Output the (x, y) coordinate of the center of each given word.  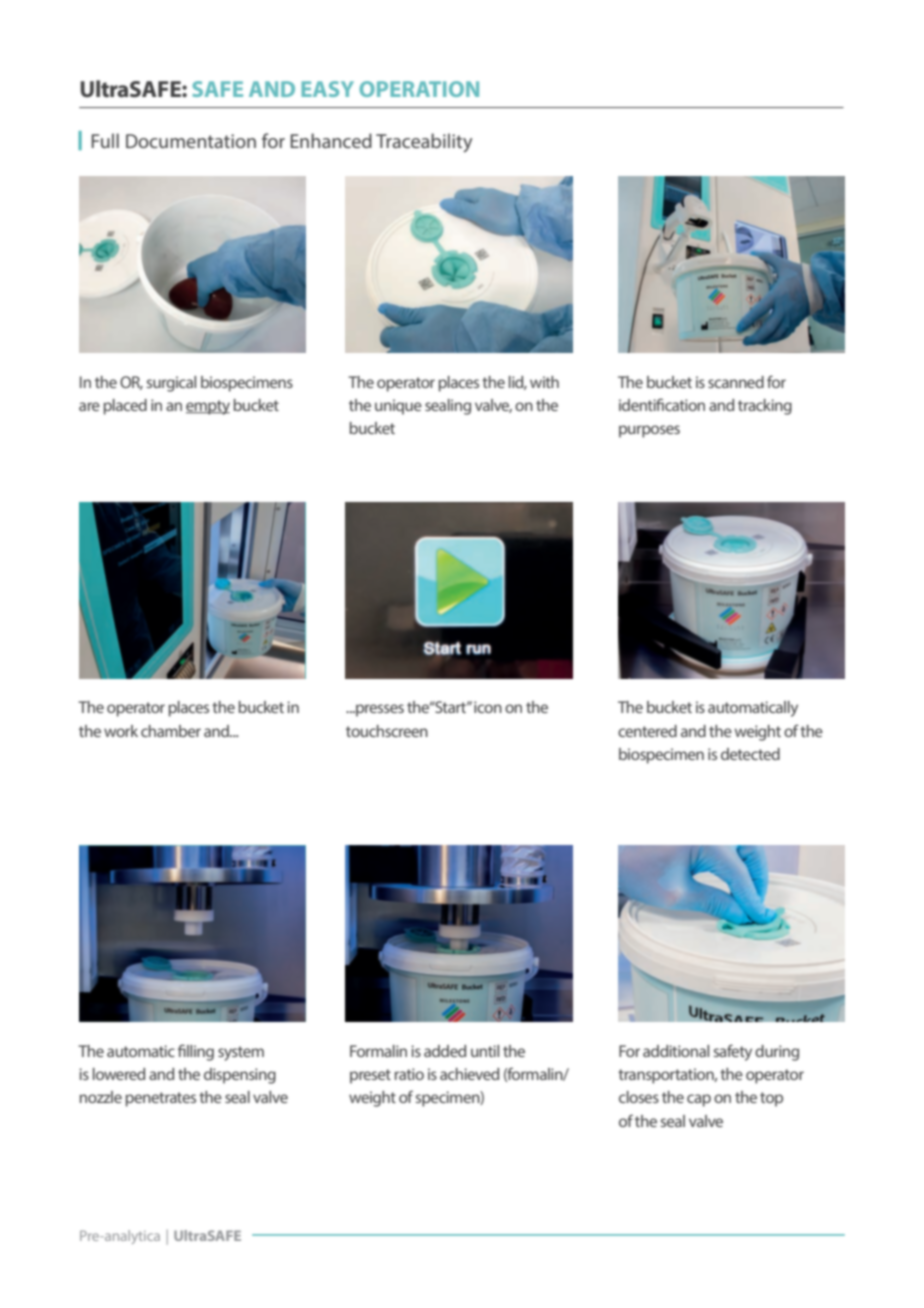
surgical (171, 384)
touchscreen (387, 731)
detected (750, 754)
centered (647, 731)
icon (488, 707)
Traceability (424, 143)
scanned (736, 382)
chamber (171, 731)
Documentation (191, 141)
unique (398, 407)
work (121, 731)
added (445, 1051)
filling (196, 1052)
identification (662, 404)
